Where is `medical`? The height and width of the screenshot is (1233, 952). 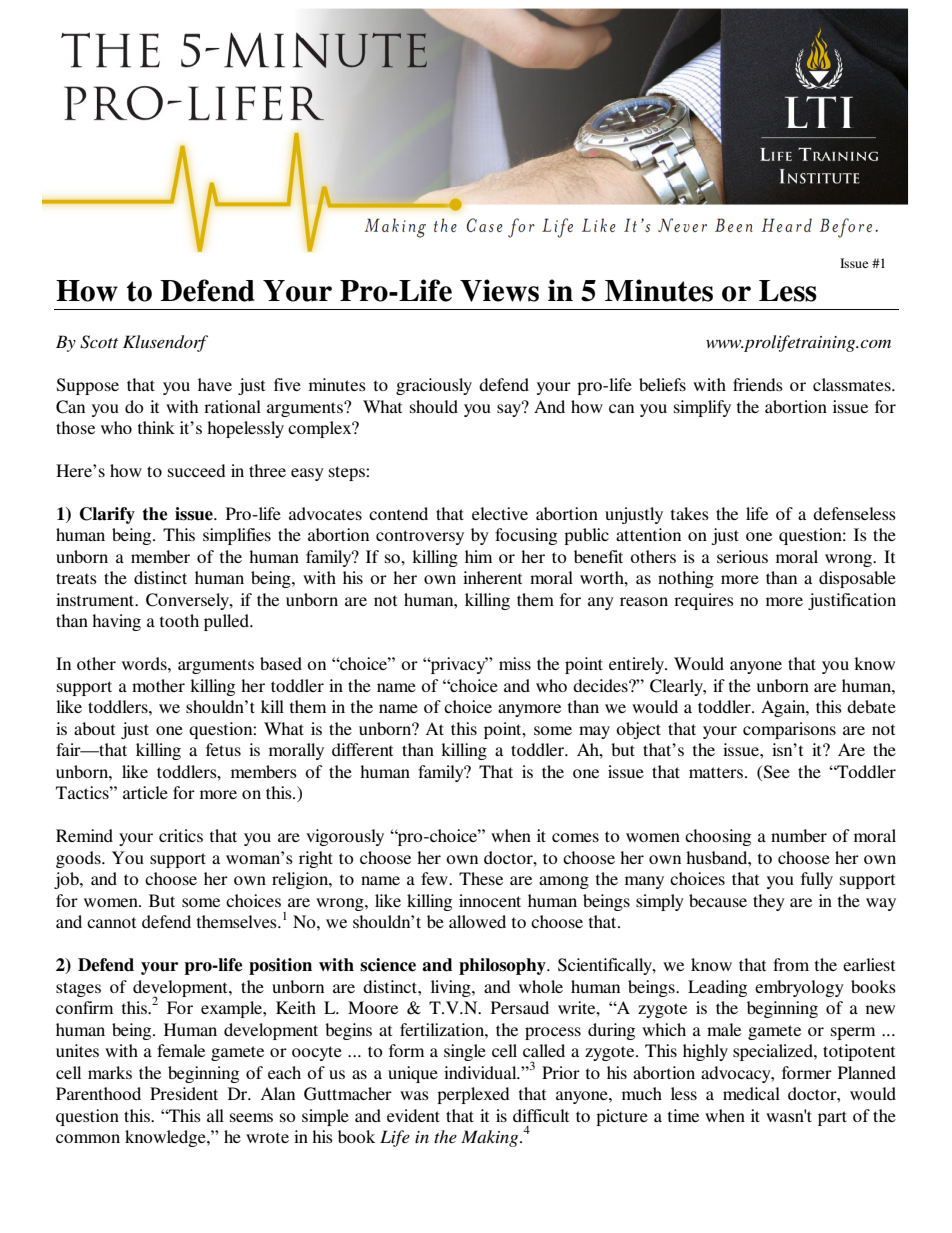
medical is located at coordinates (751, 1093).
